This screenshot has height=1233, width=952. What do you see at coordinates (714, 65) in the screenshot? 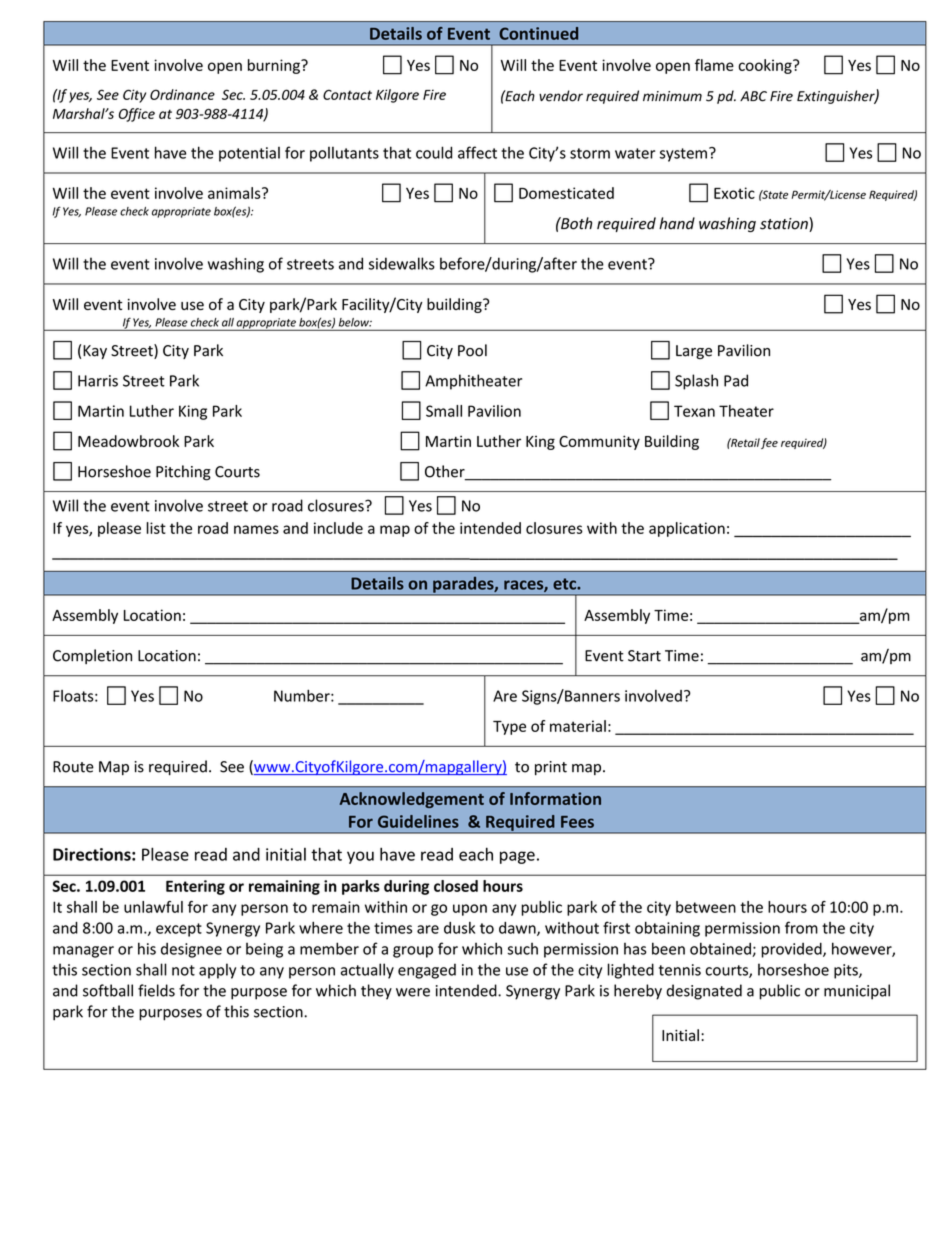
I see `flame` at bounding box center [714, 65].
